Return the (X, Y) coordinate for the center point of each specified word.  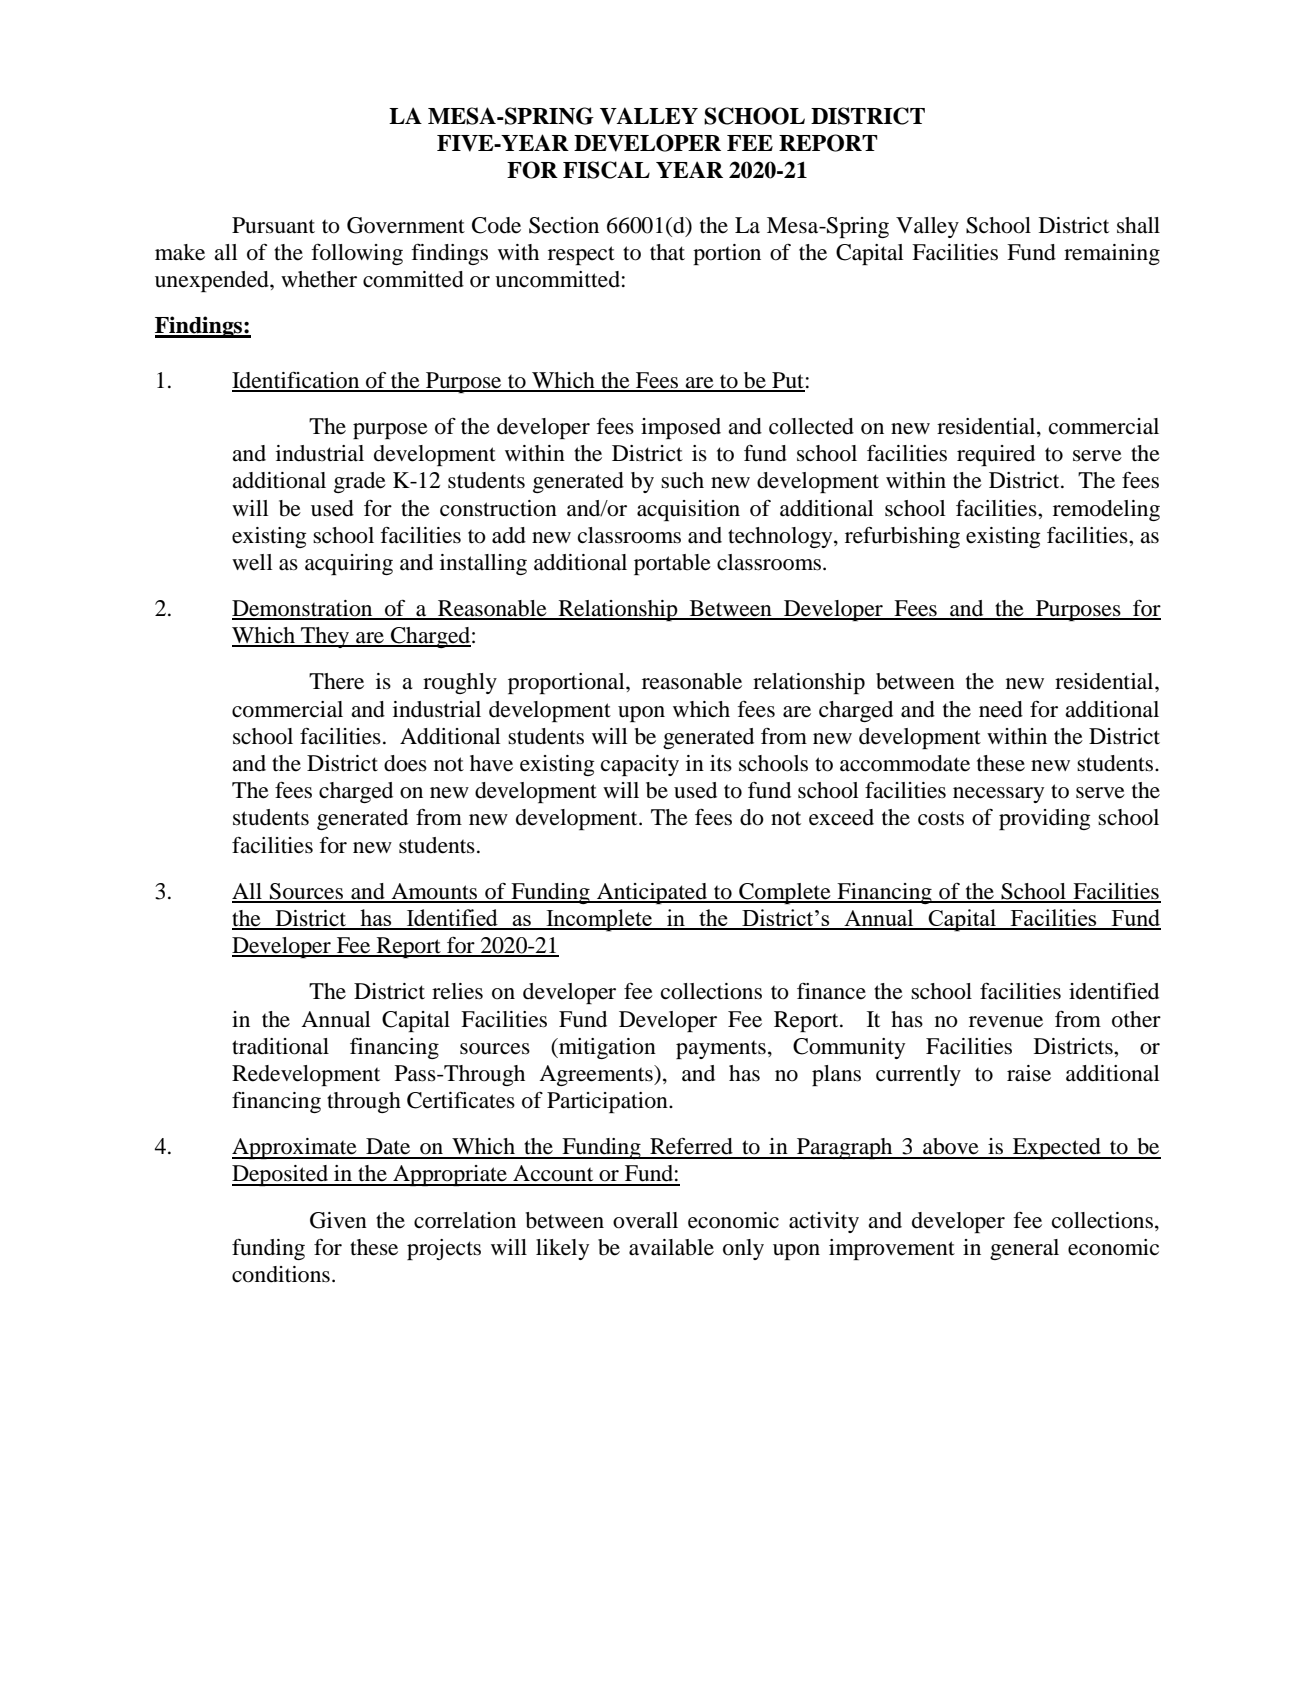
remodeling (1106, 510)
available (671, 1247)
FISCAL (606, 170)
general (1024, 1249)
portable (672, 564)
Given (338, 1220)
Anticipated (652, 893)
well (252, 562)
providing (1045, 819)
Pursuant (273, 225)
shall (1138, 225)
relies (457, 991)
